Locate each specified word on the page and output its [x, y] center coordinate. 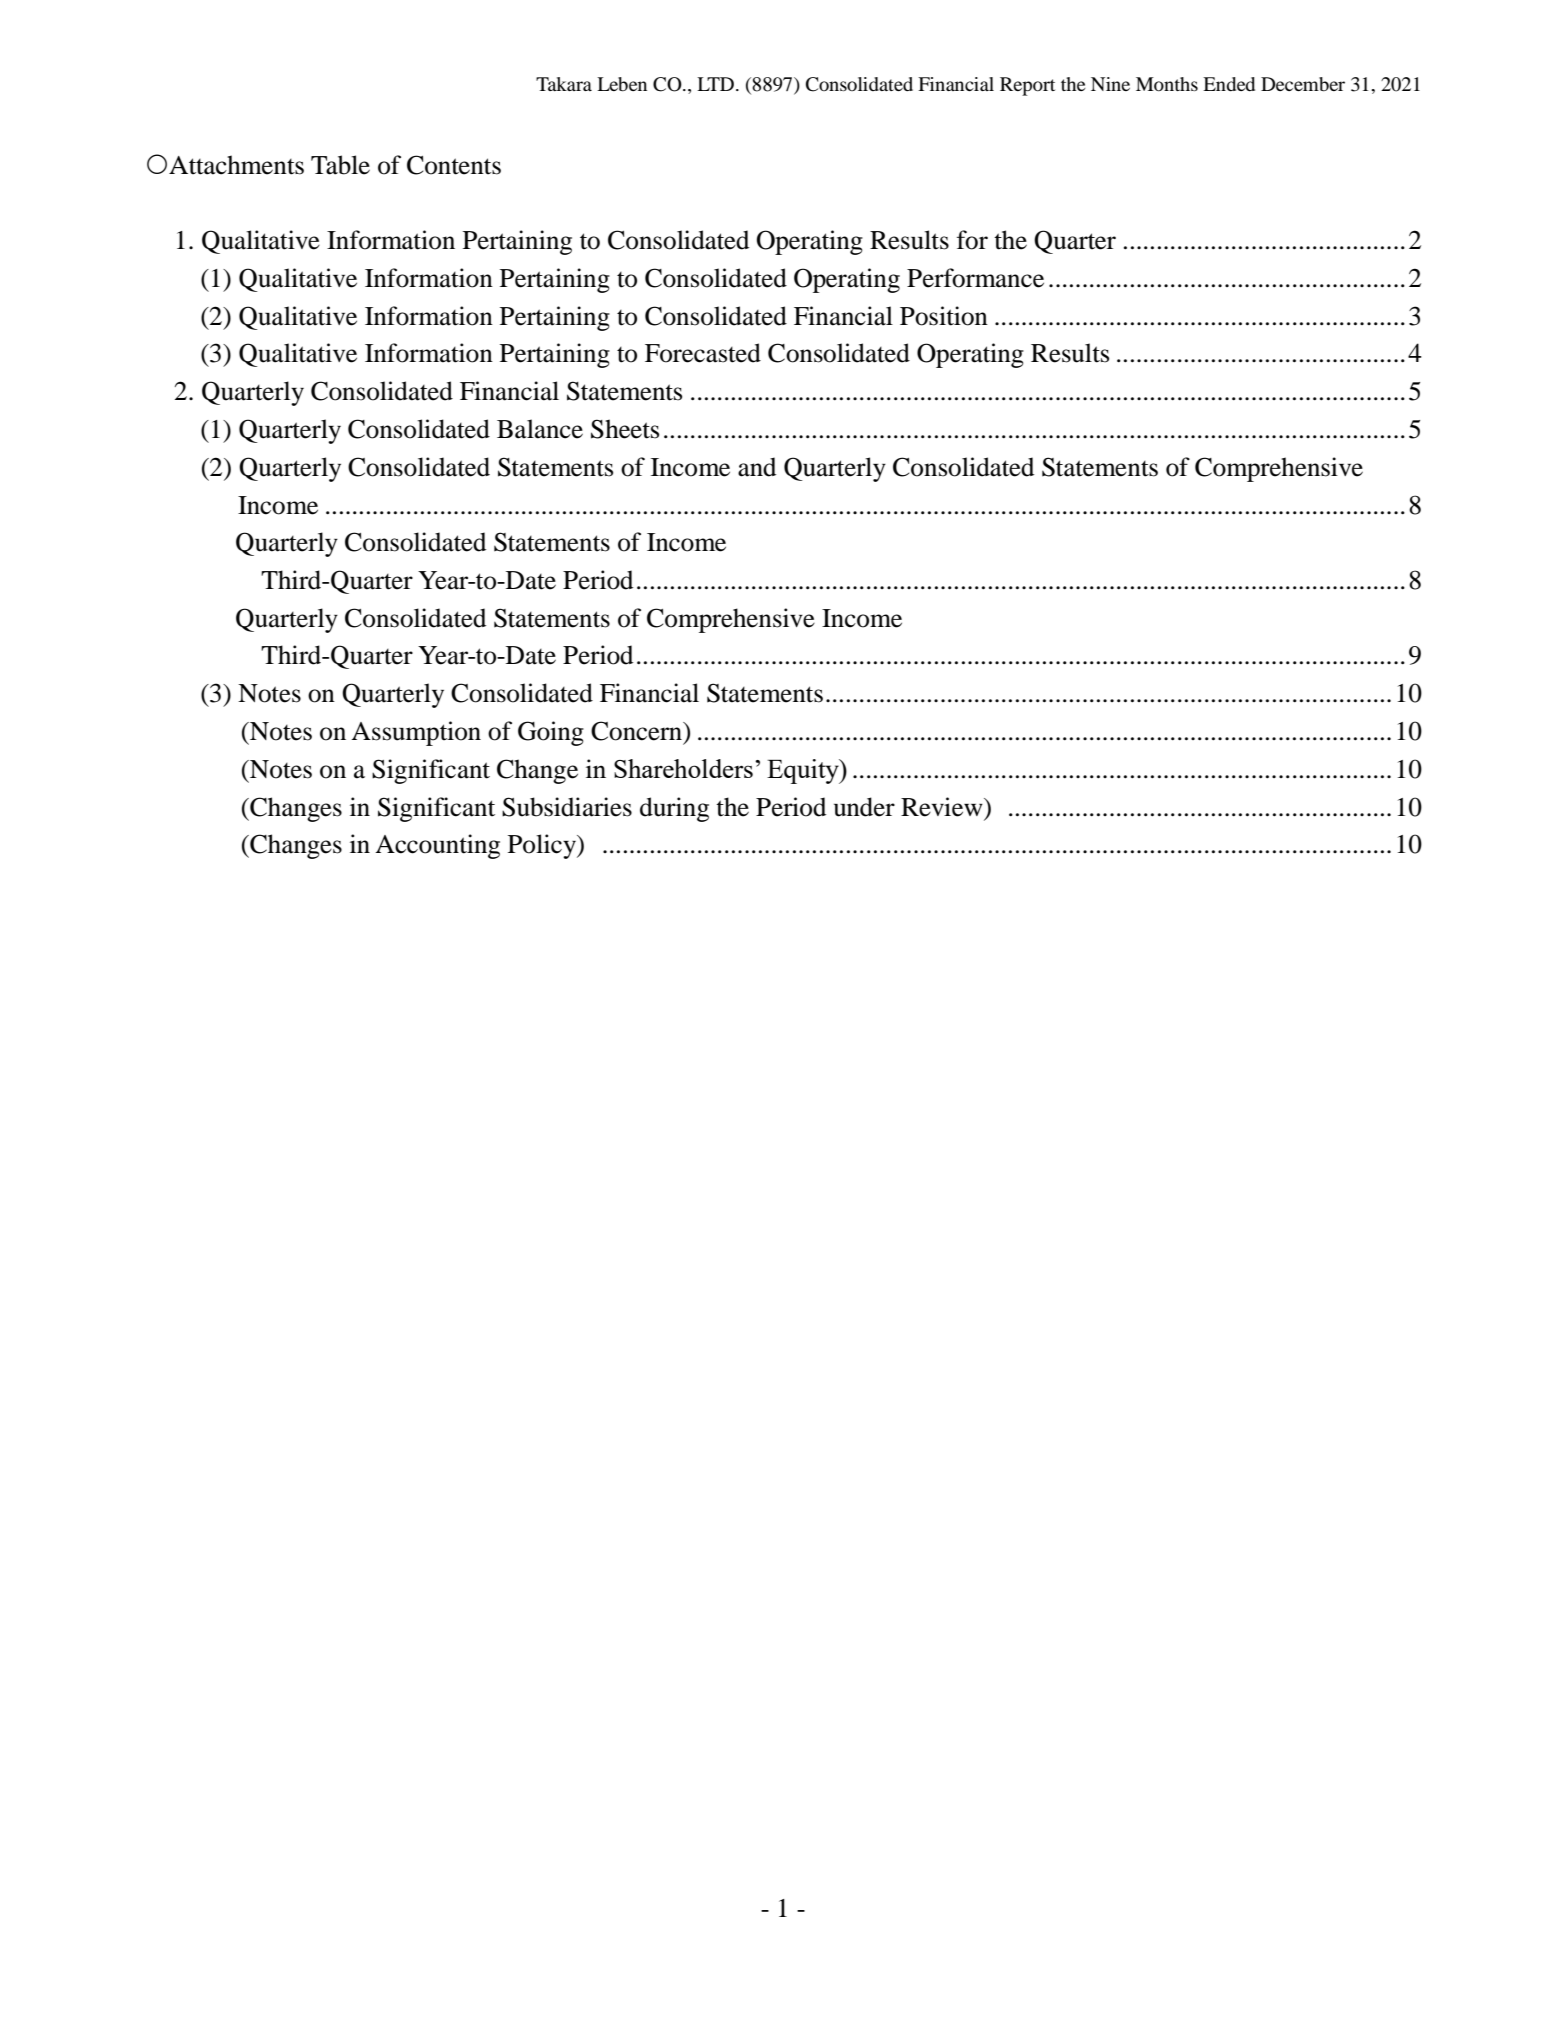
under [864, 807]
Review [943, 807]
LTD [715, 84]
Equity [804, 771]
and [757, 467]
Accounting [437, 846]
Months [1167, 84]
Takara [564, 84]
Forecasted [703, 353]
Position [944, 316]
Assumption [416, 733]
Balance [540, 429]
